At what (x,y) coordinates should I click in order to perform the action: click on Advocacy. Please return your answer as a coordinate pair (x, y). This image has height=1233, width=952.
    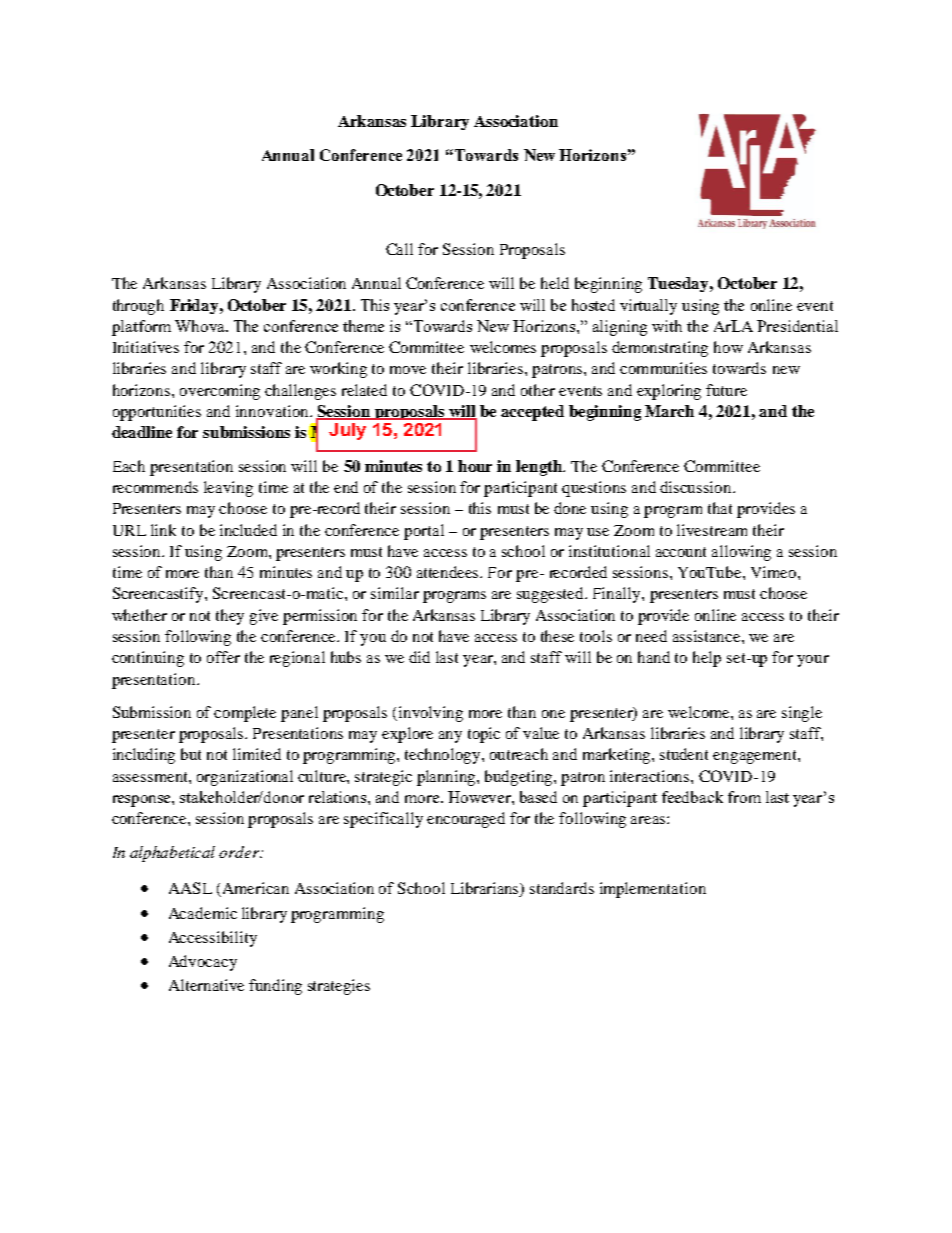
    Looking at the image, I should click on (203, 963).
